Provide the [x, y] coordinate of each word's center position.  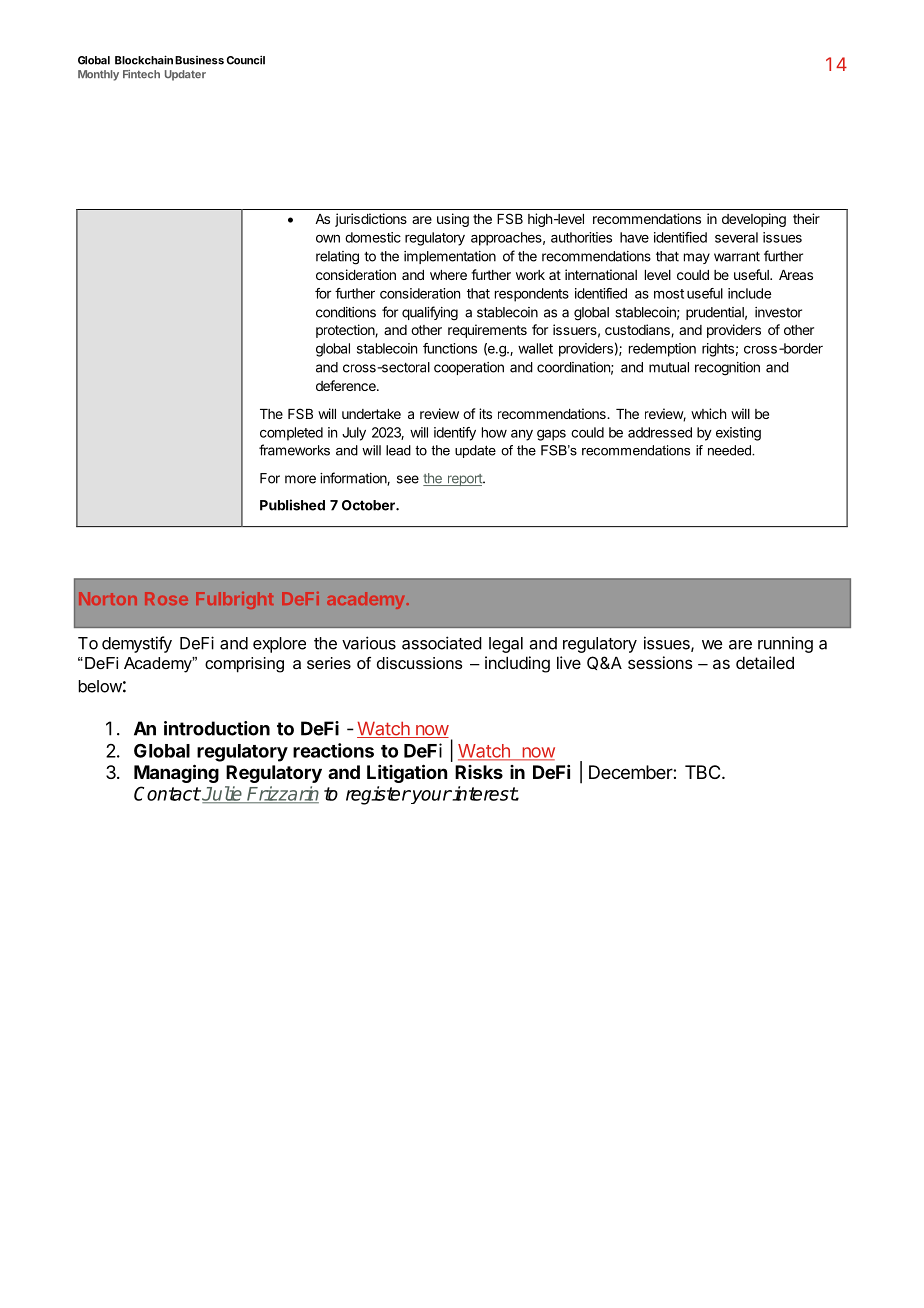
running [785, 644]
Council [246, 60]
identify [455, 434]
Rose [166, 598]
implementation [450, 257]
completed [291, 434]
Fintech [141, 74]
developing [754, 220]
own [328, 239]
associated [442, 643]
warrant [737, 256]
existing [738, 434]
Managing [176, 773]
